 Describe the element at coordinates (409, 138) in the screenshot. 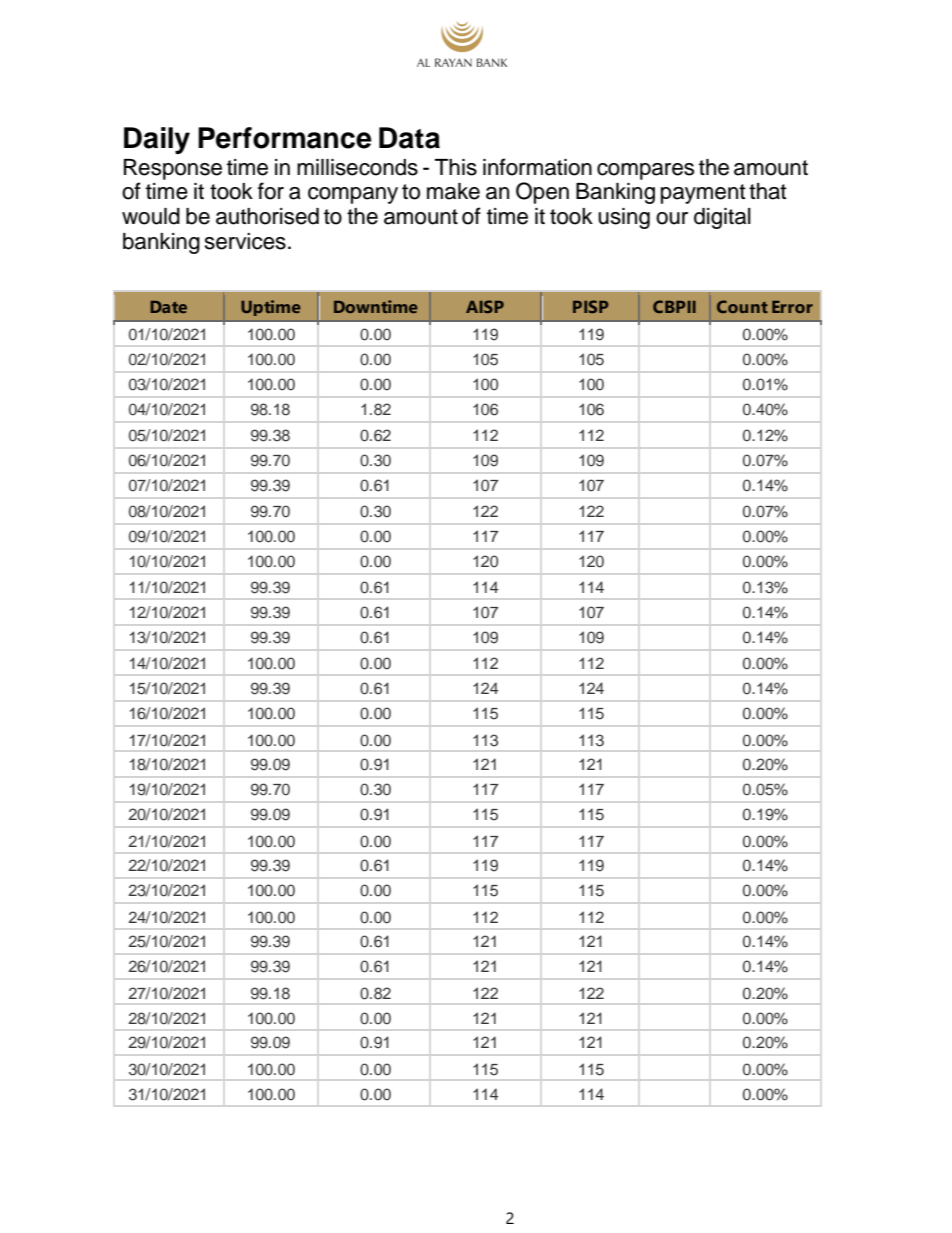

I see `Data` at that location.
